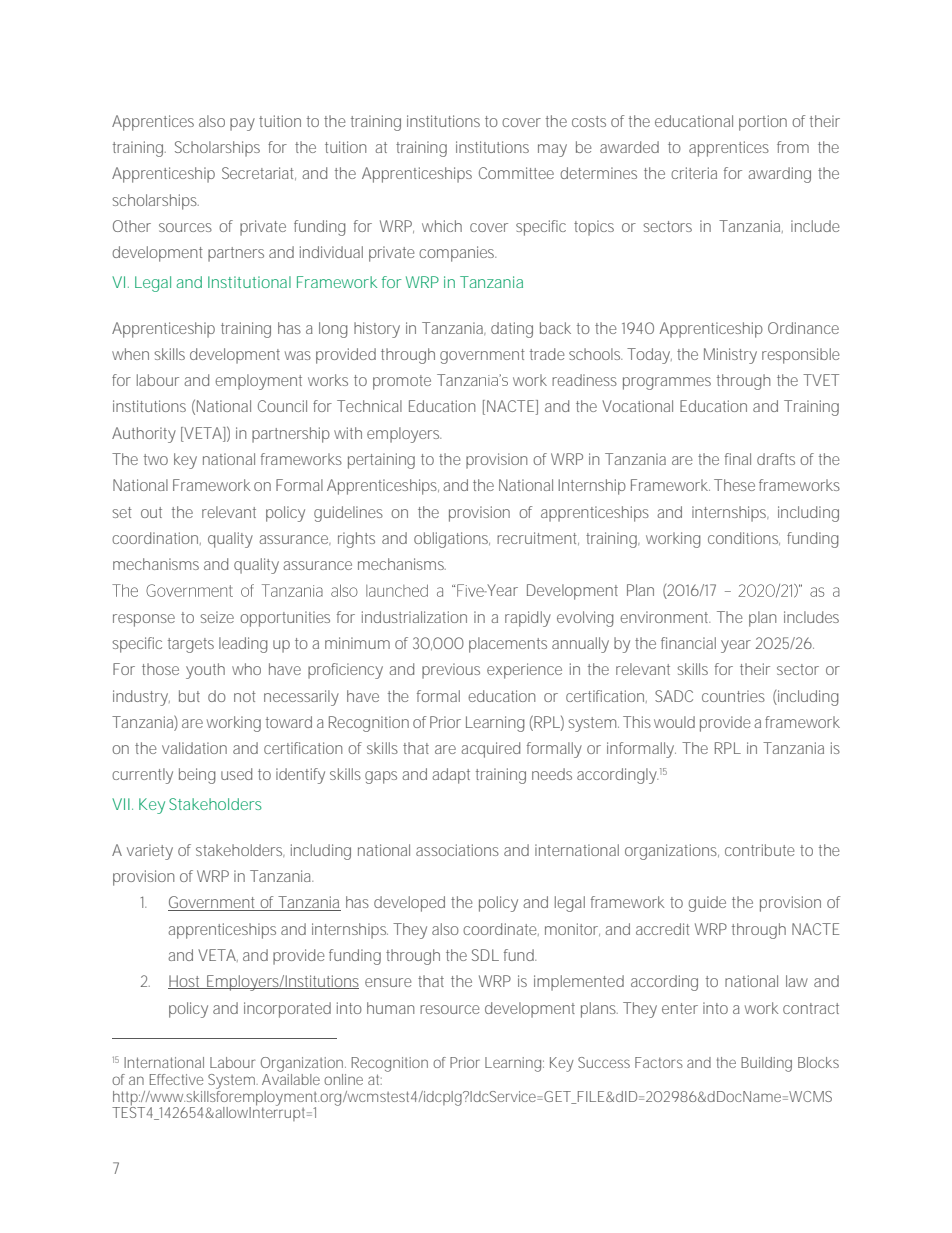 Image resolution: width=952 pixels, height=1233 pixels. Describe the element at coordinates (665, 617) in the screenshot. I see `environment` at that location.
